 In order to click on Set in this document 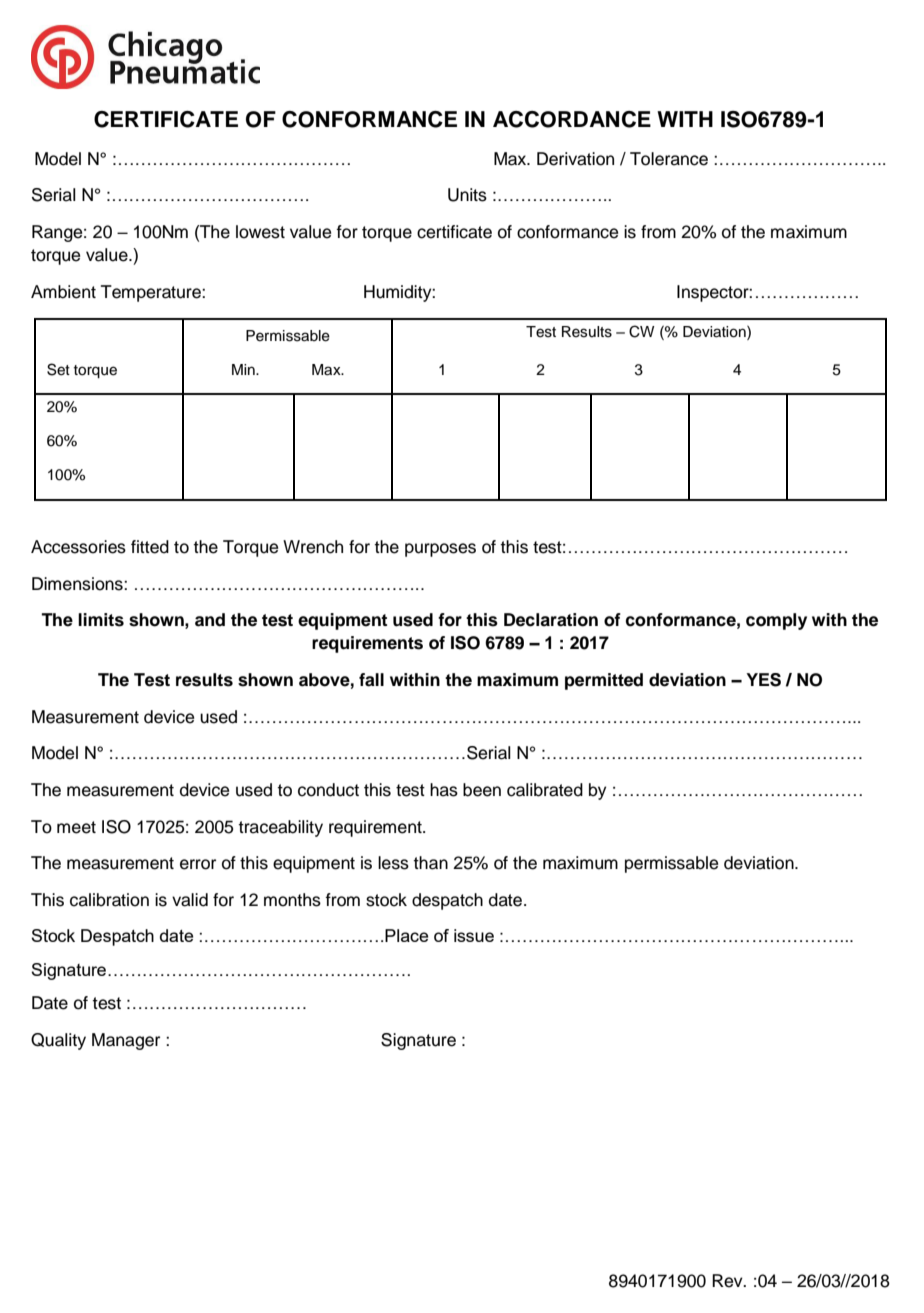, I will do `click(58, 369)`.
